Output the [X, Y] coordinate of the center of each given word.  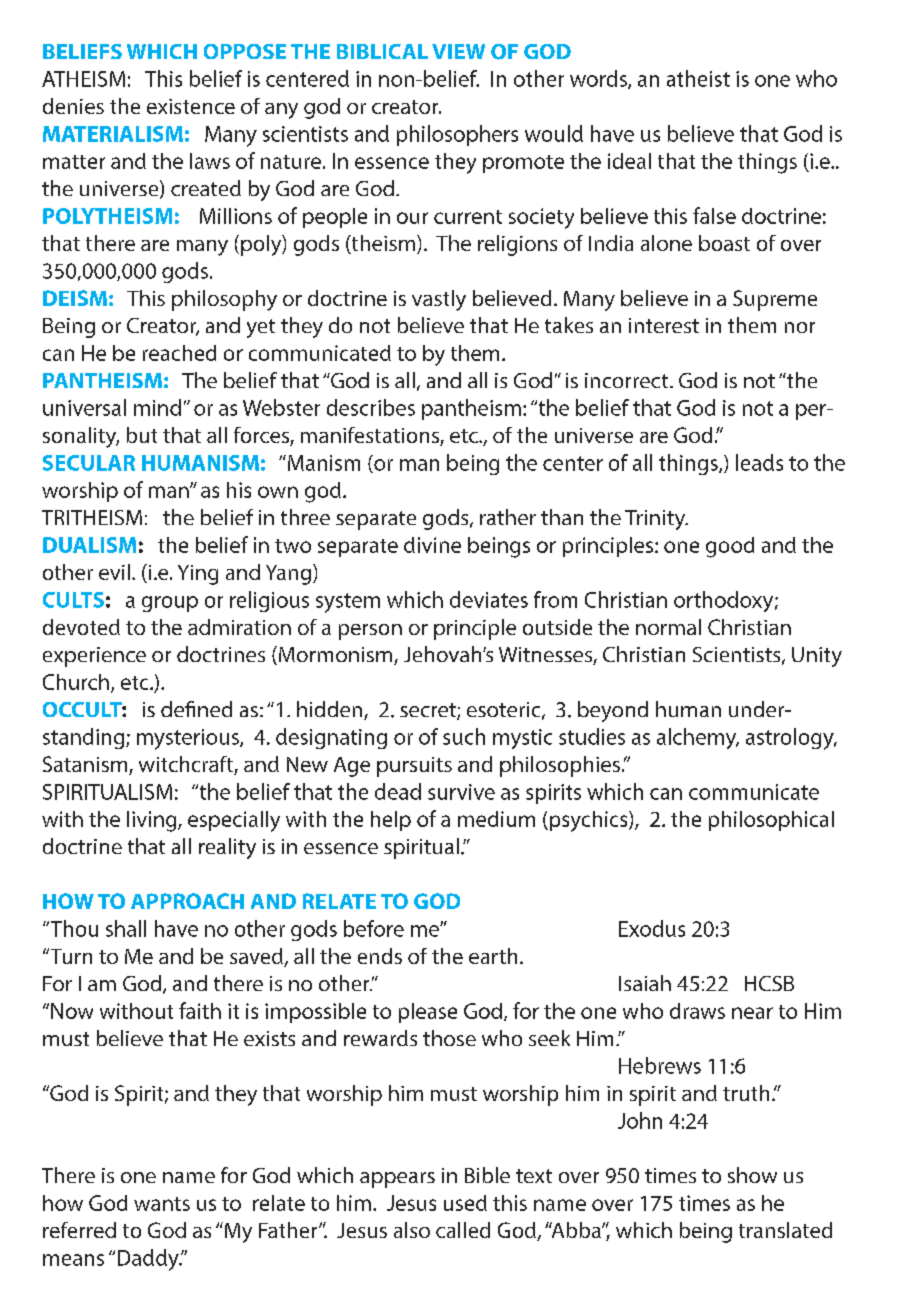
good [730, 547]
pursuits [414, 767]
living [153, 821]
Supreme [775, 300]
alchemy [698, 738]
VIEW [458, 51]
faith [200, 1010]
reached [179, 353]
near [752, 1013]
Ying [198, 575]
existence [191, 106]
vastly [439, 300]
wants [162, 1204]
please [428, 1013]
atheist [698, 78]
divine [432, 545]
